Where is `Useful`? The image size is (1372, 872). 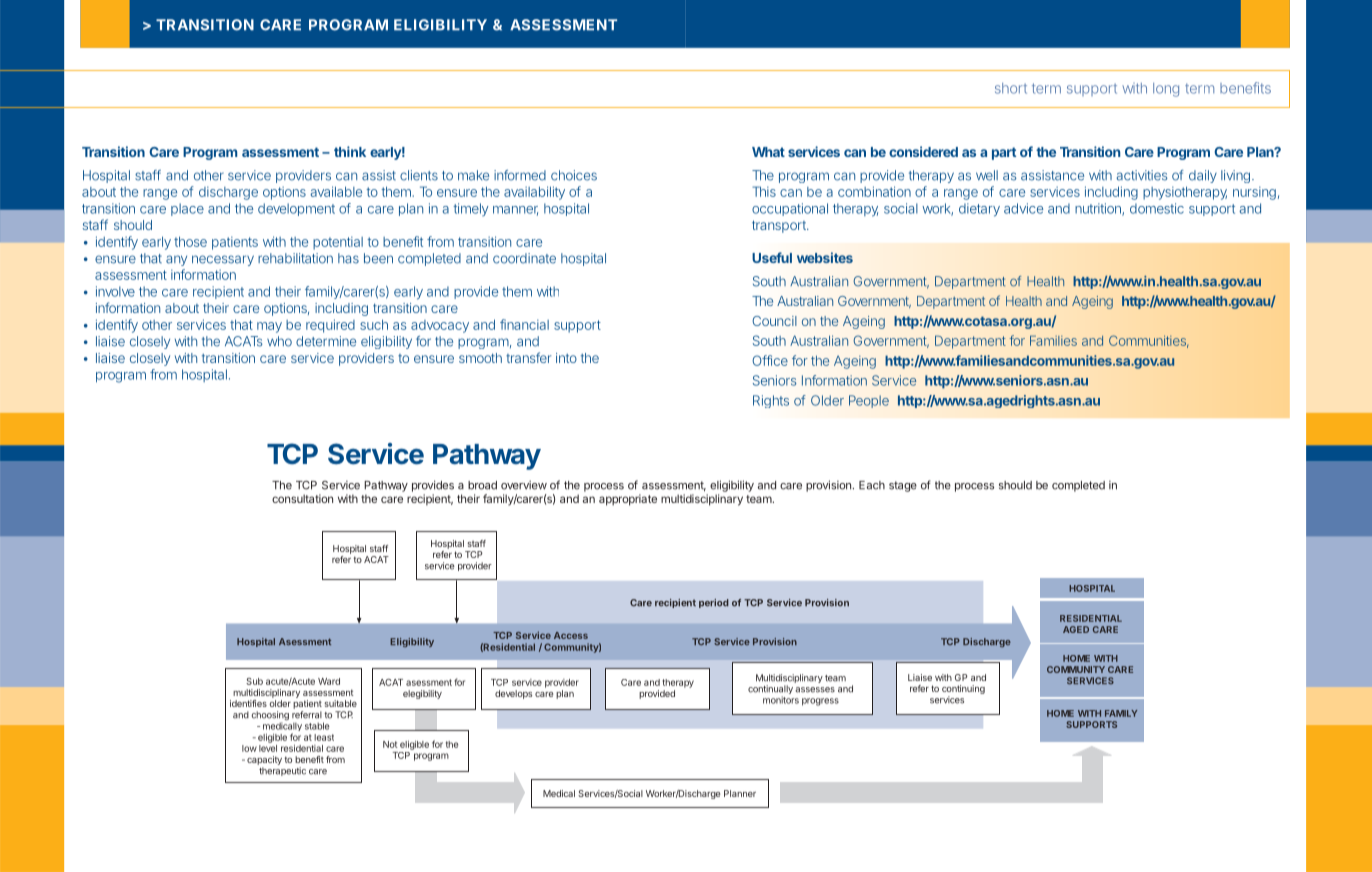 Useful is located at coordinates (772, 257).
